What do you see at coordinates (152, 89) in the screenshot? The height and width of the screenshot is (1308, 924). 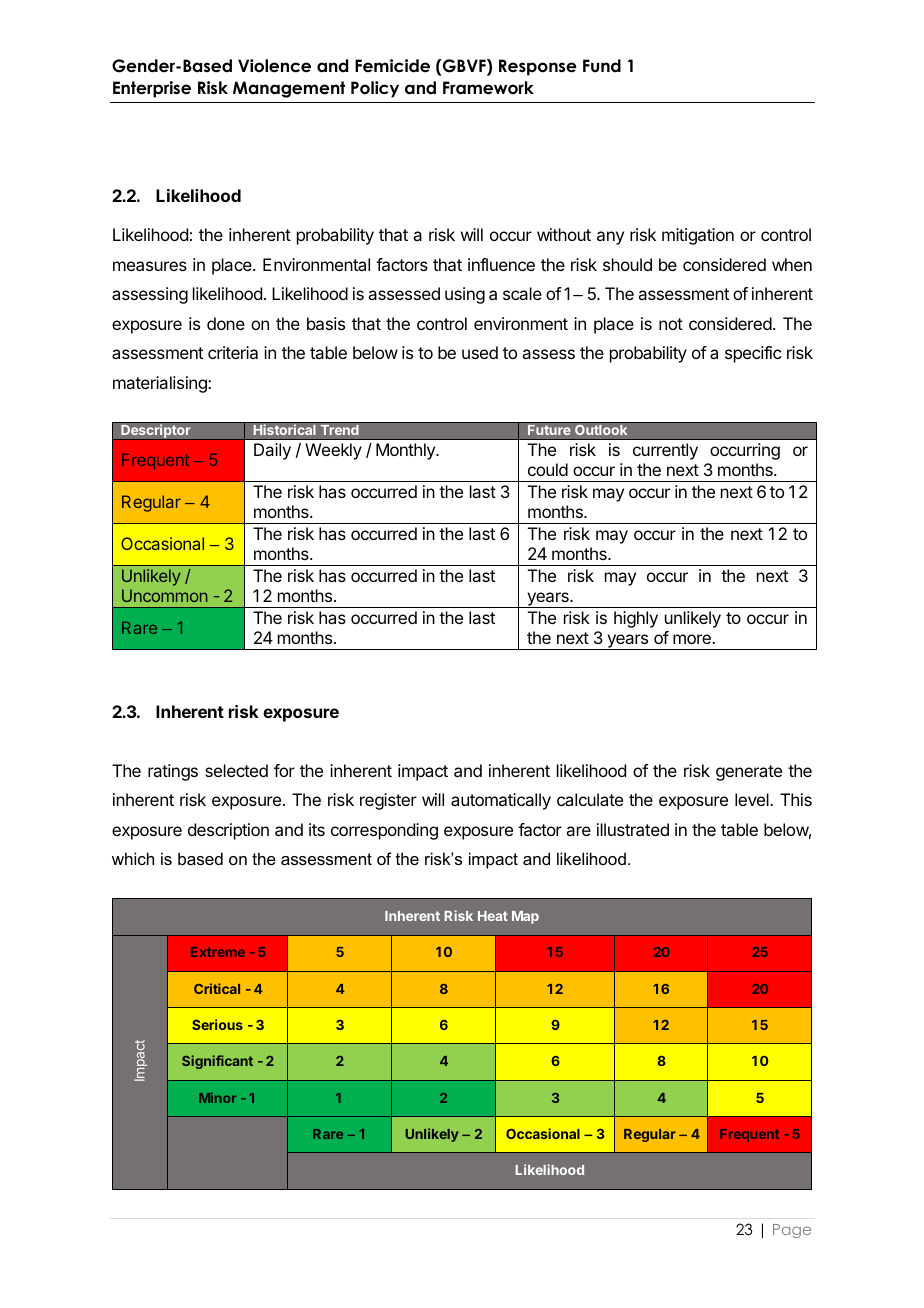 I see `Enterprise` at bounding box center [152, 89].
